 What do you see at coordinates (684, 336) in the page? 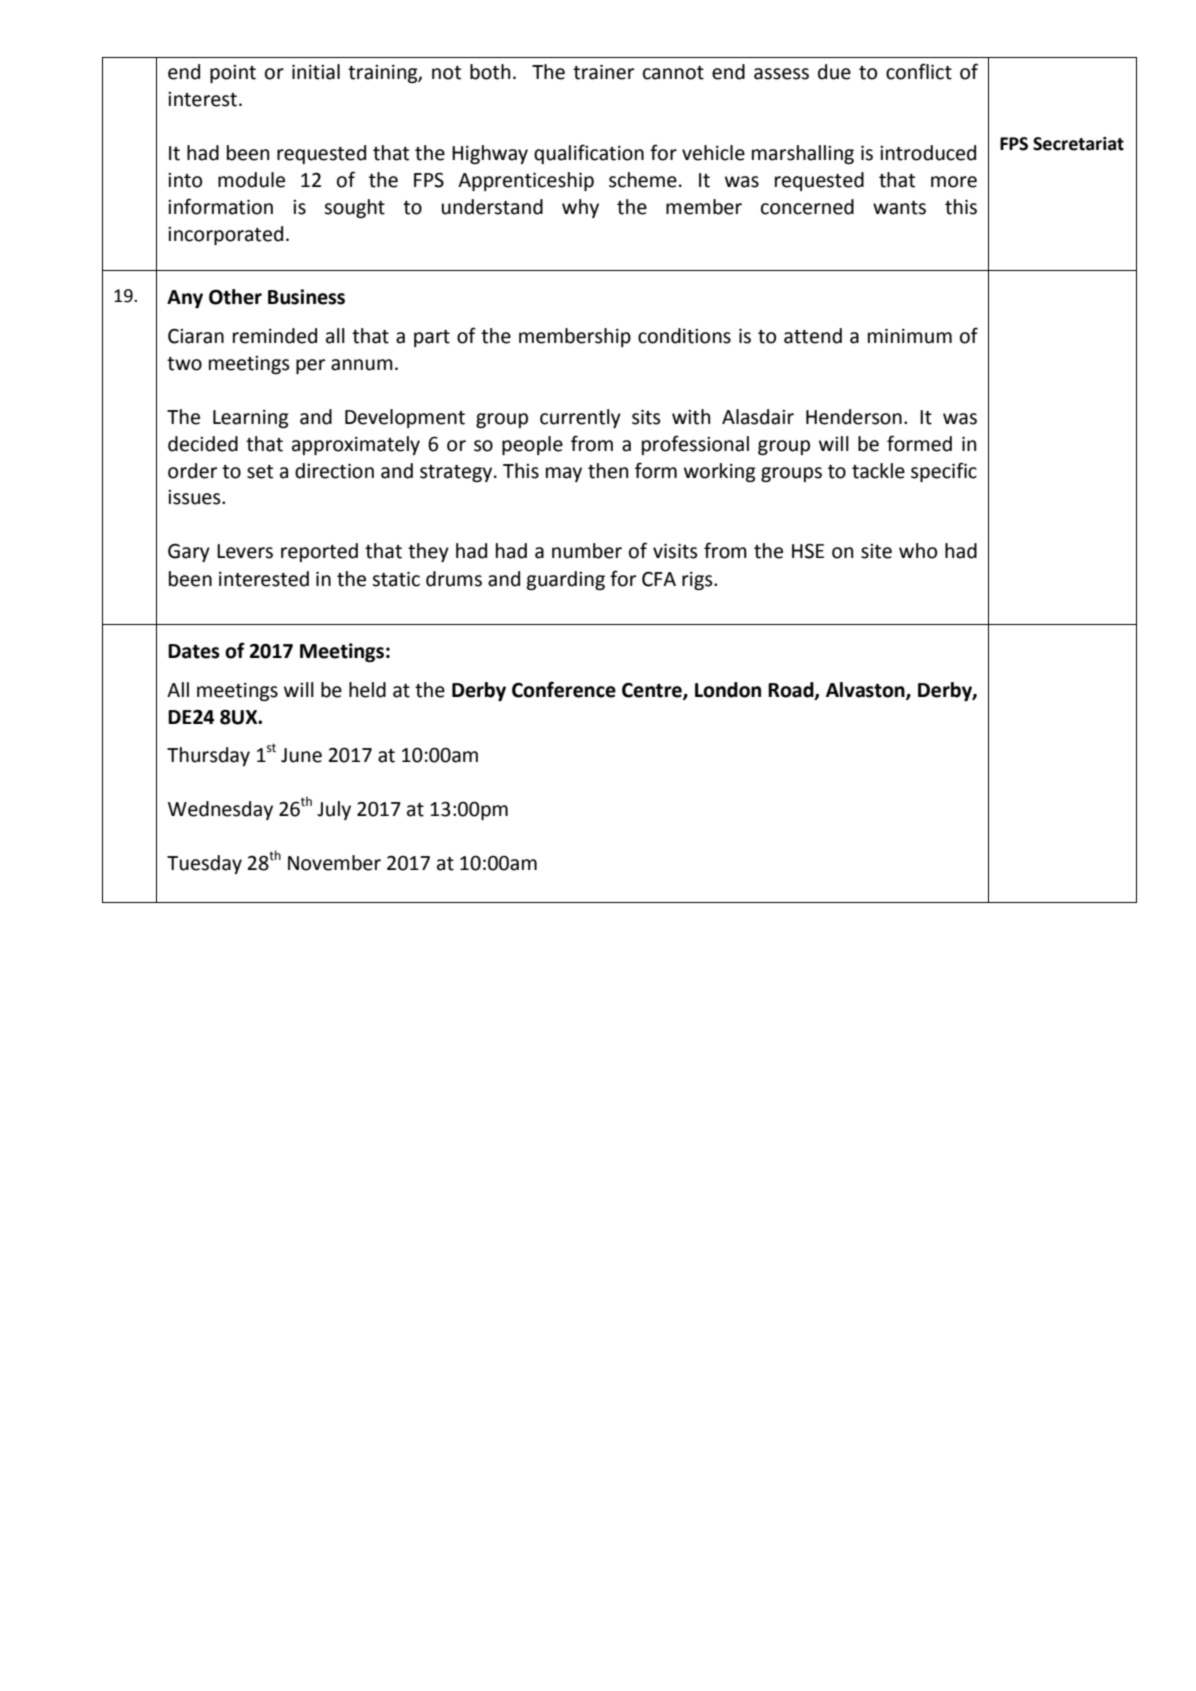
I see `conditions` at bounding box center [684, 336].
